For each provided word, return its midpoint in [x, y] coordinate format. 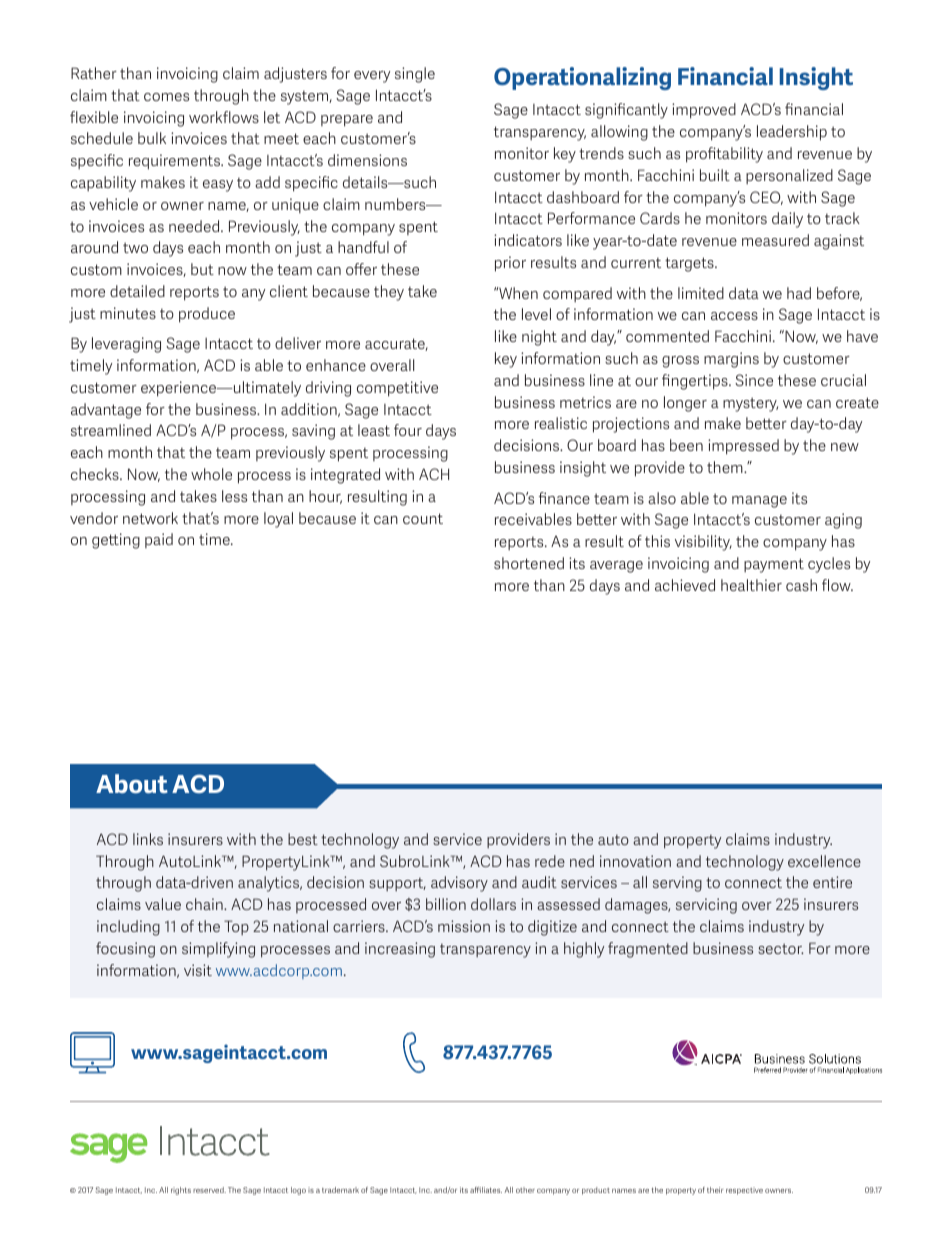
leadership [792, 133]
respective [744, 1191]
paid [159, 540]
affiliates [486, 1190]
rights [181, 1191]
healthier [751, 585]
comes [166, 97]
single [415, 75]
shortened [529, 563]
